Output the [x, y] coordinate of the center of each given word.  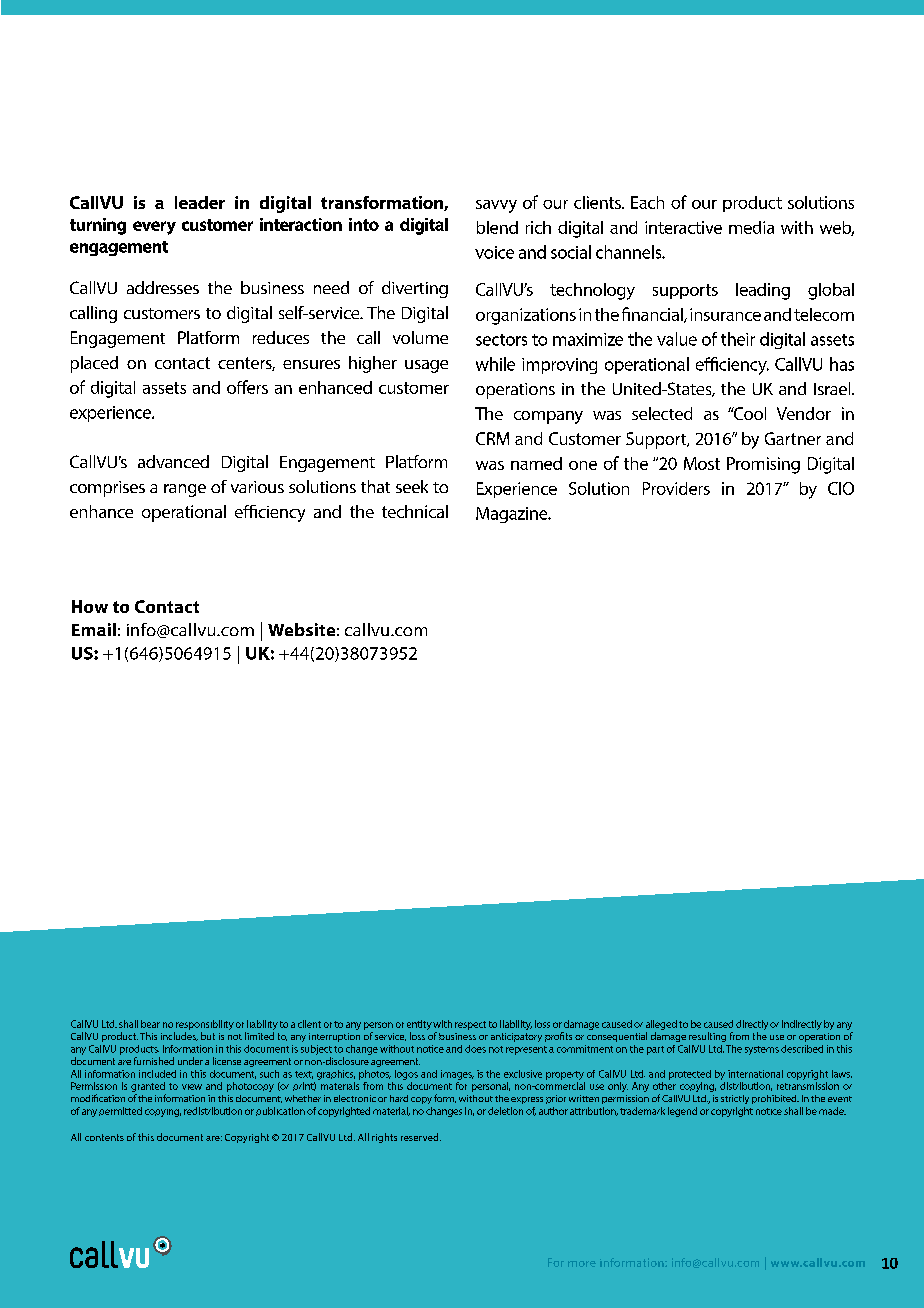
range [185, 490]
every [154, 228]
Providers [676, 488]
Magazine [513, 515]
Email [94, 629]
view [192, 1087]
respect [470, 1025]
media [751, 227]
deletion [505, 1111]
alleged [661, 1025]
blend [497, 227]
